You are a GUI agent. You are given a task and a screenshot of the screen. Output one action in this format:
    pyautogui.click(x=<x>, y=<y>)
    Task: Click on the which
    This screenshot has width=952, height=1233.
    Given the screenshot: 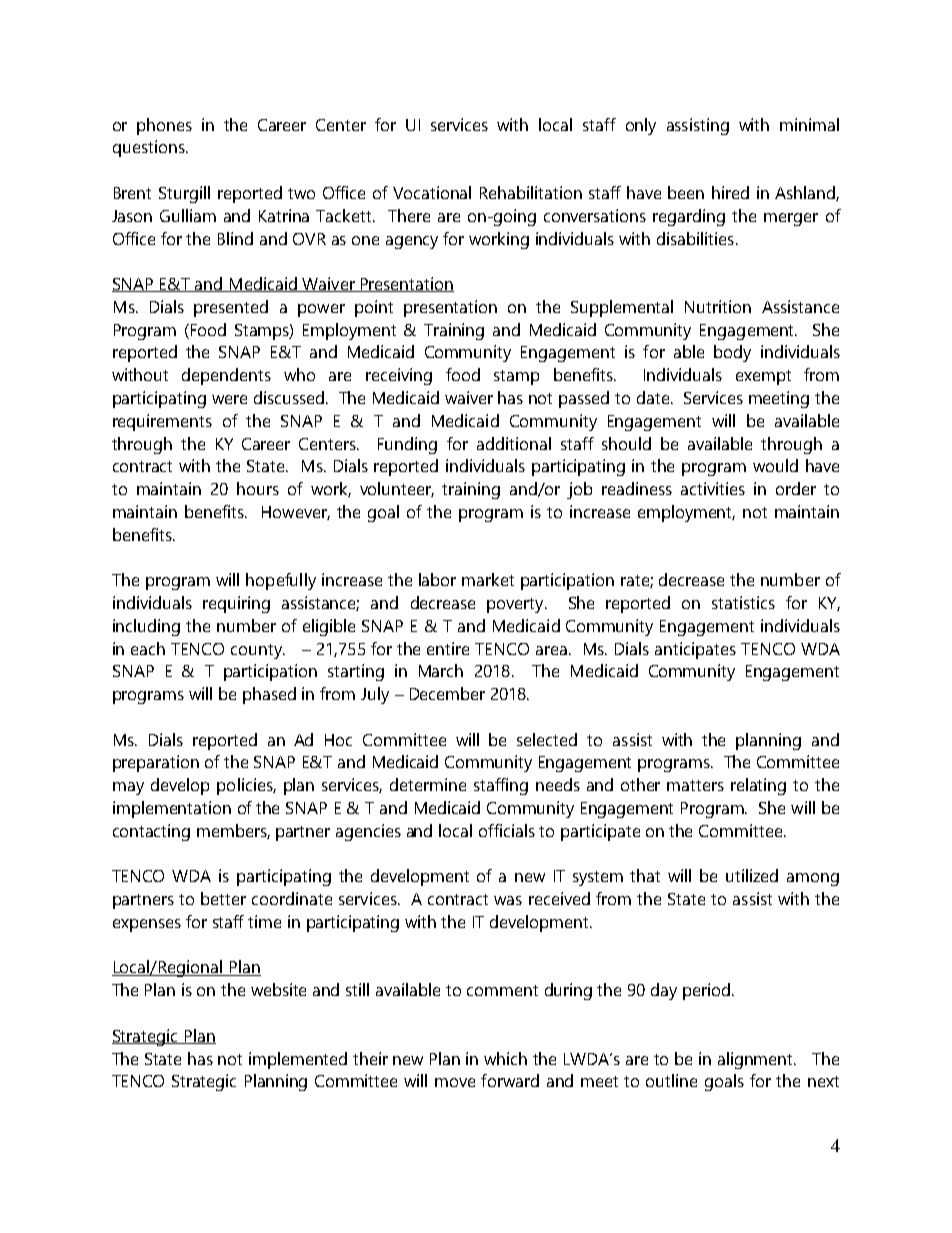 What is the action you would take?
    pyautogui.click(x=505, y=1058)
